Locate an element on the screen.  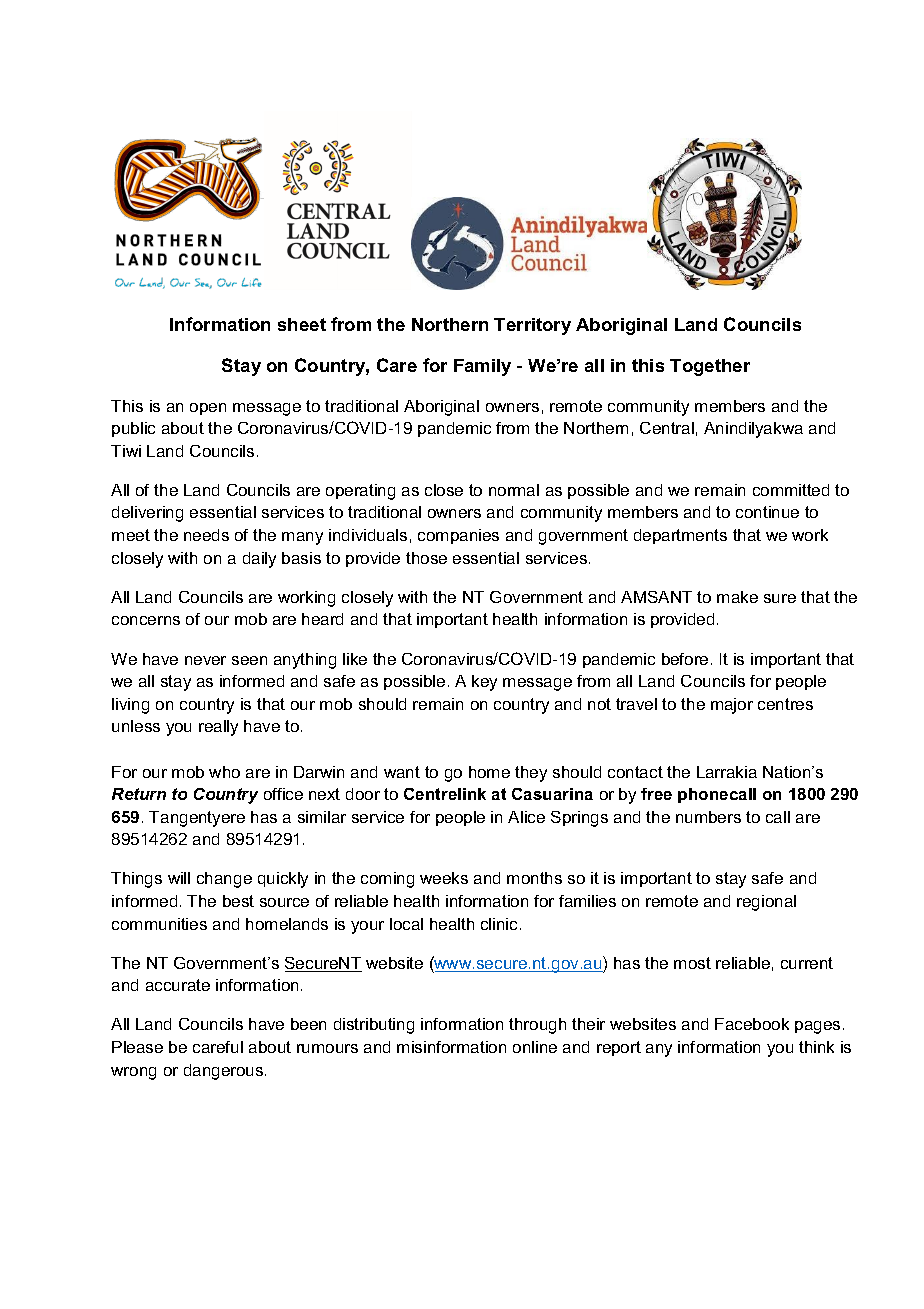
Family is located at coordinates (482, 367).
